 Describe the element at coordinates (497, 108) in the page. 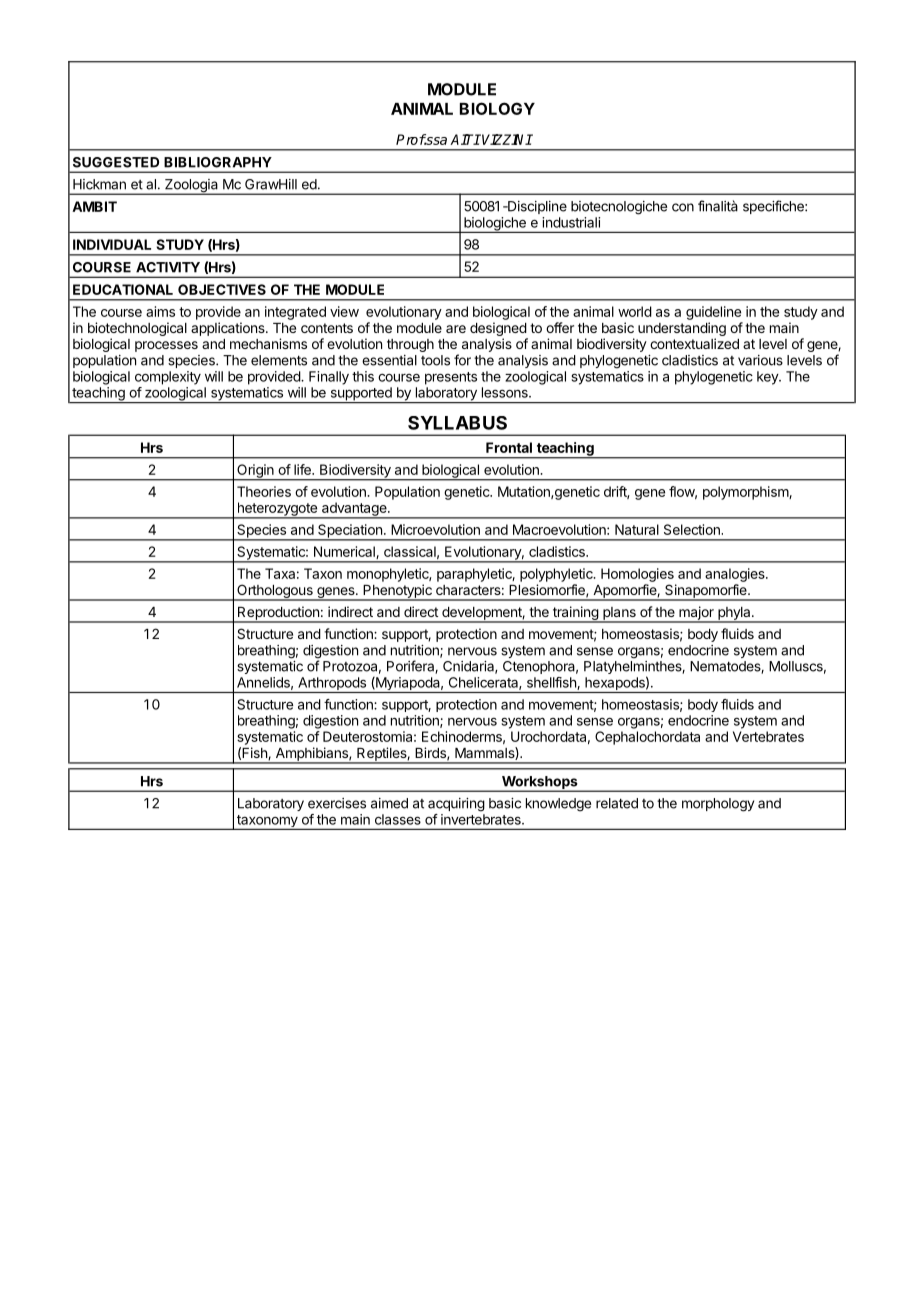

I see `BIOLOGY` at that location.
